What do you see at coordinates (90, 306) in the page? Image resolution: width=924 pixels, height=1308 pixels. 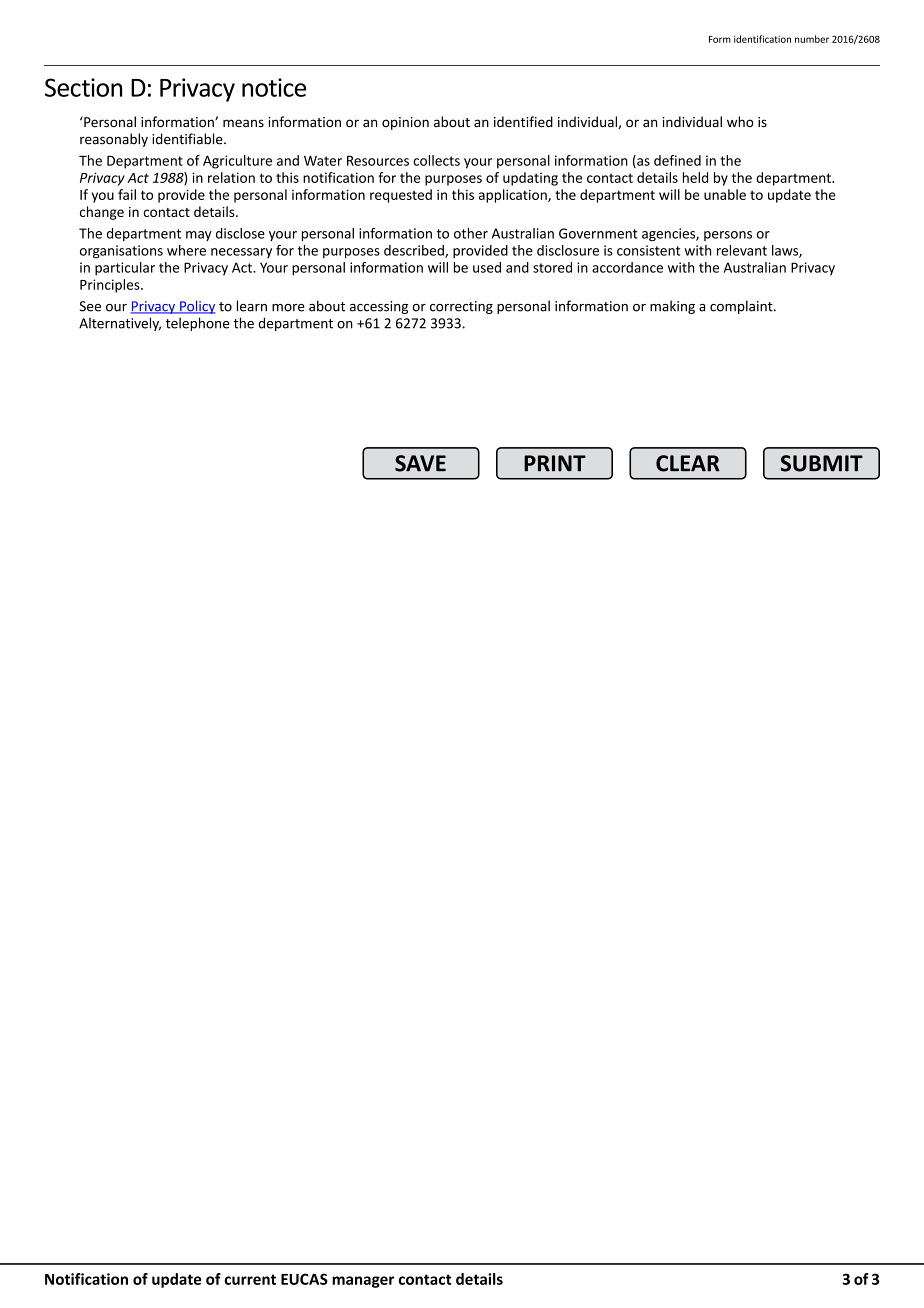 I see `See` at bounding box center [90, 306].
